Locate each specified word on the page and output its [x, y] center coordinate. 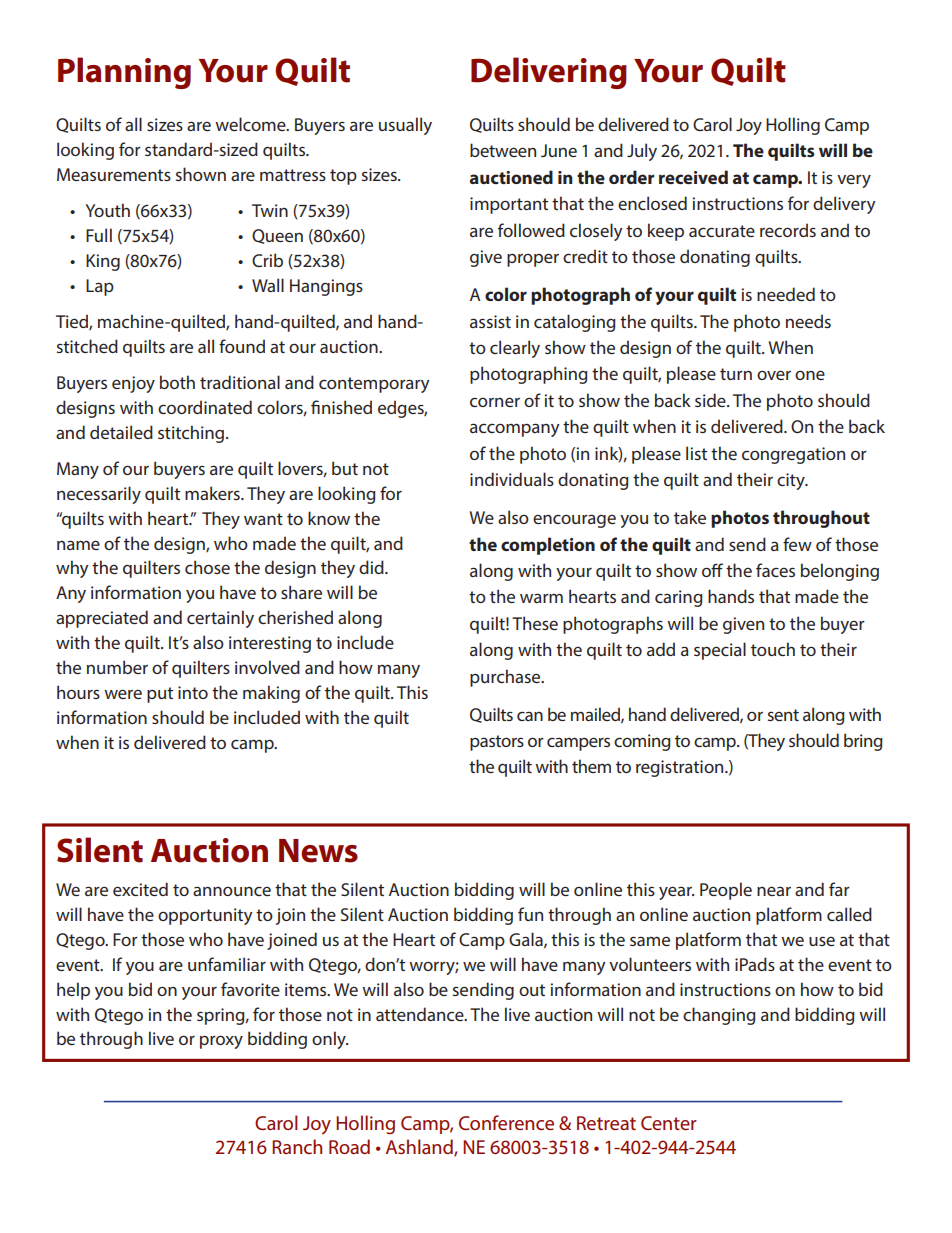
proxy [221, 1042]
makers [213, 493]
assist [490, 321]
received [693, 177]
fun [530, 914]
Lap [100, 287]
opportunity [205, 916]
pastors [497, 743]
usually [405, 126]
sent [783, 715]
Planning [124, 73]
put [160, 695]
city [792, 481]
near [774, 891]
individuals [512, 479]
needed [786, 294]
